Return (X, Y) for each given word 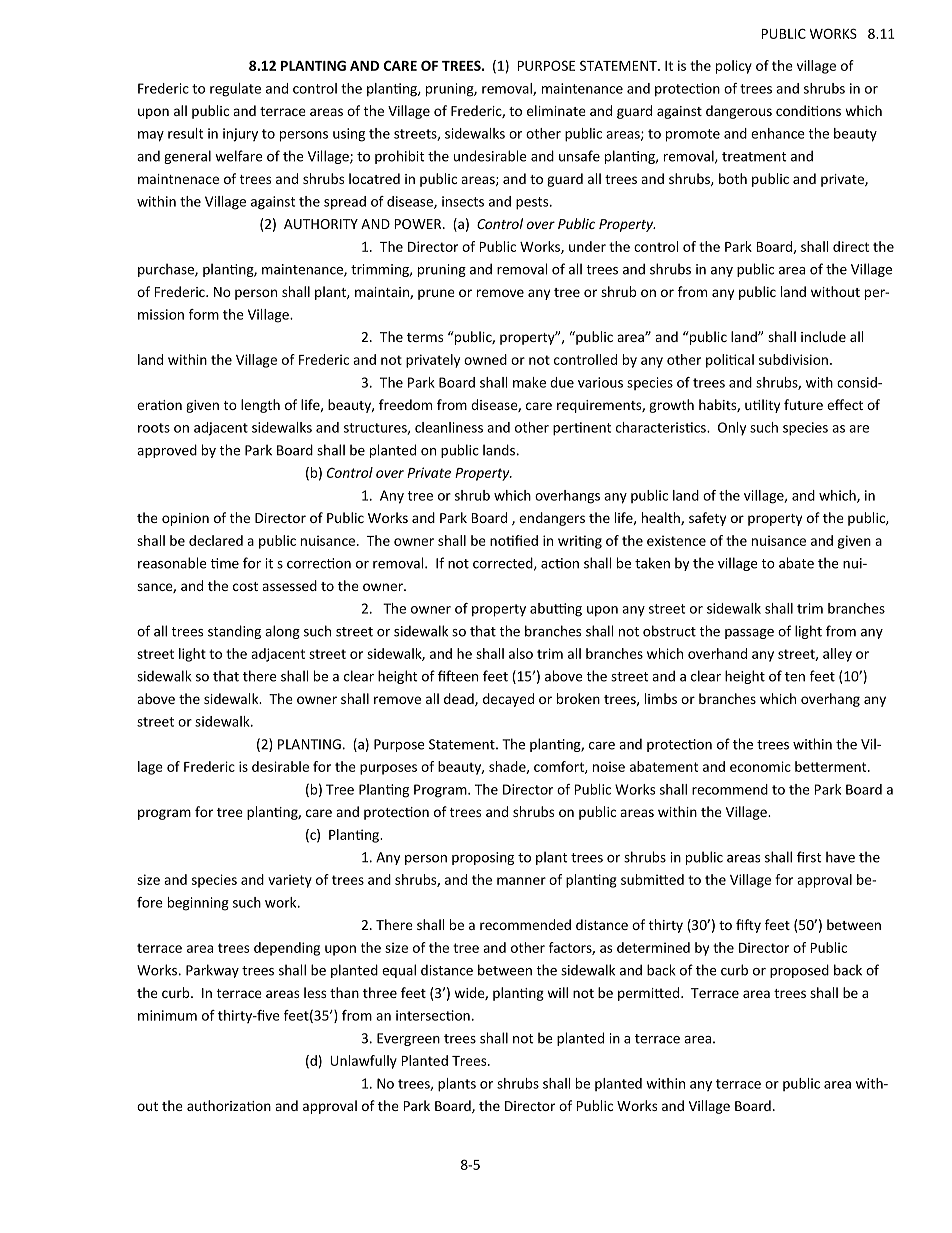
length (260, 406)
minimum (167, 1015)
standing (234, 632)
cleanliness (449, 427)
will (557, 992)
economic (760, 766)
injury (240, 135)
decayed (508, 700)
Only (732, 429)
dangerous (739, 112)
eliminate (556, 110)
